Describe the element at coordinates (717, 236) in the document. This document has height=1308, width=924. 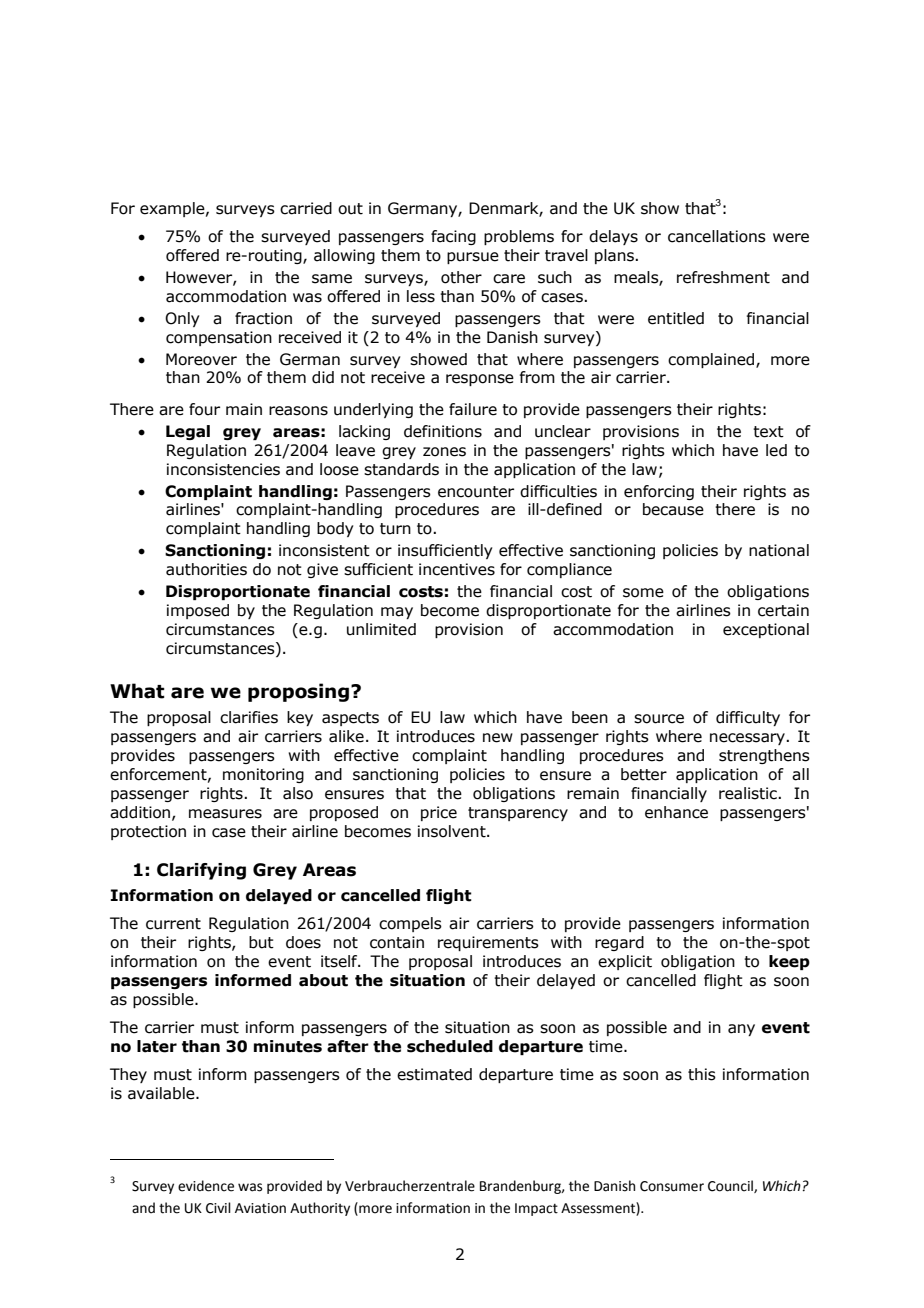
I see `cancellations` at that location.
